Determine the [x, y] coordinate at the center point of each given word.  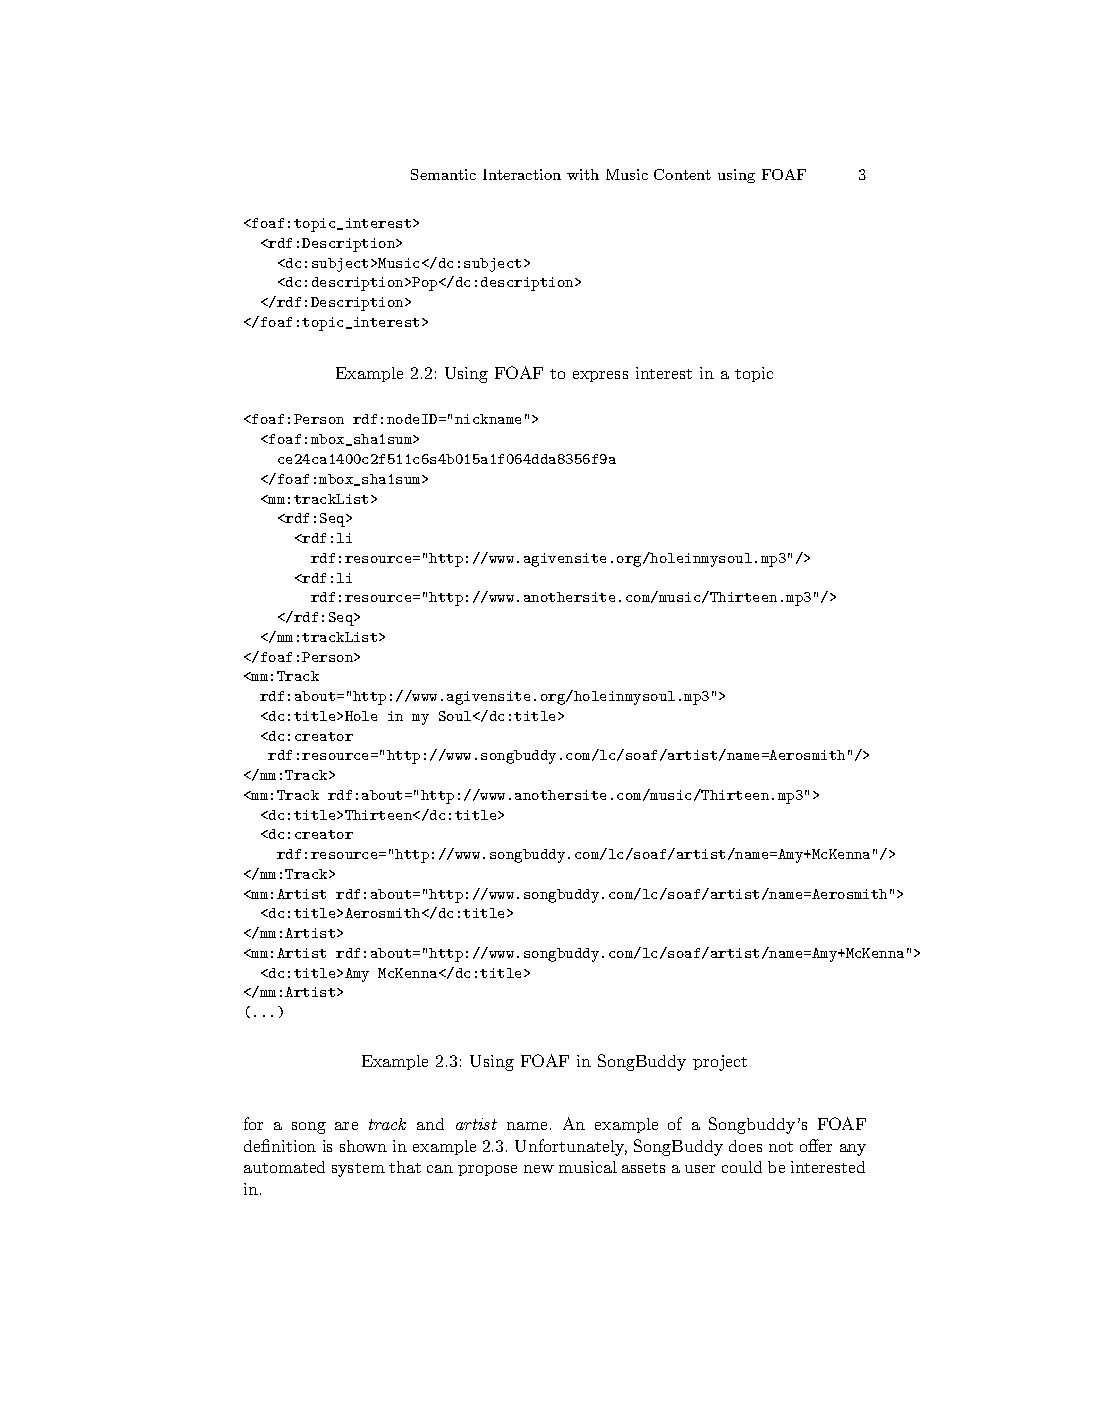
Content [682, 174]
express [600, 376]
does [745, 1146]
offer [816, 1145]
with [583, 174]
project [720, 1063]
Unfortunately [571, 1147]
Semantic [443, 174]
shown [363, 1146]
